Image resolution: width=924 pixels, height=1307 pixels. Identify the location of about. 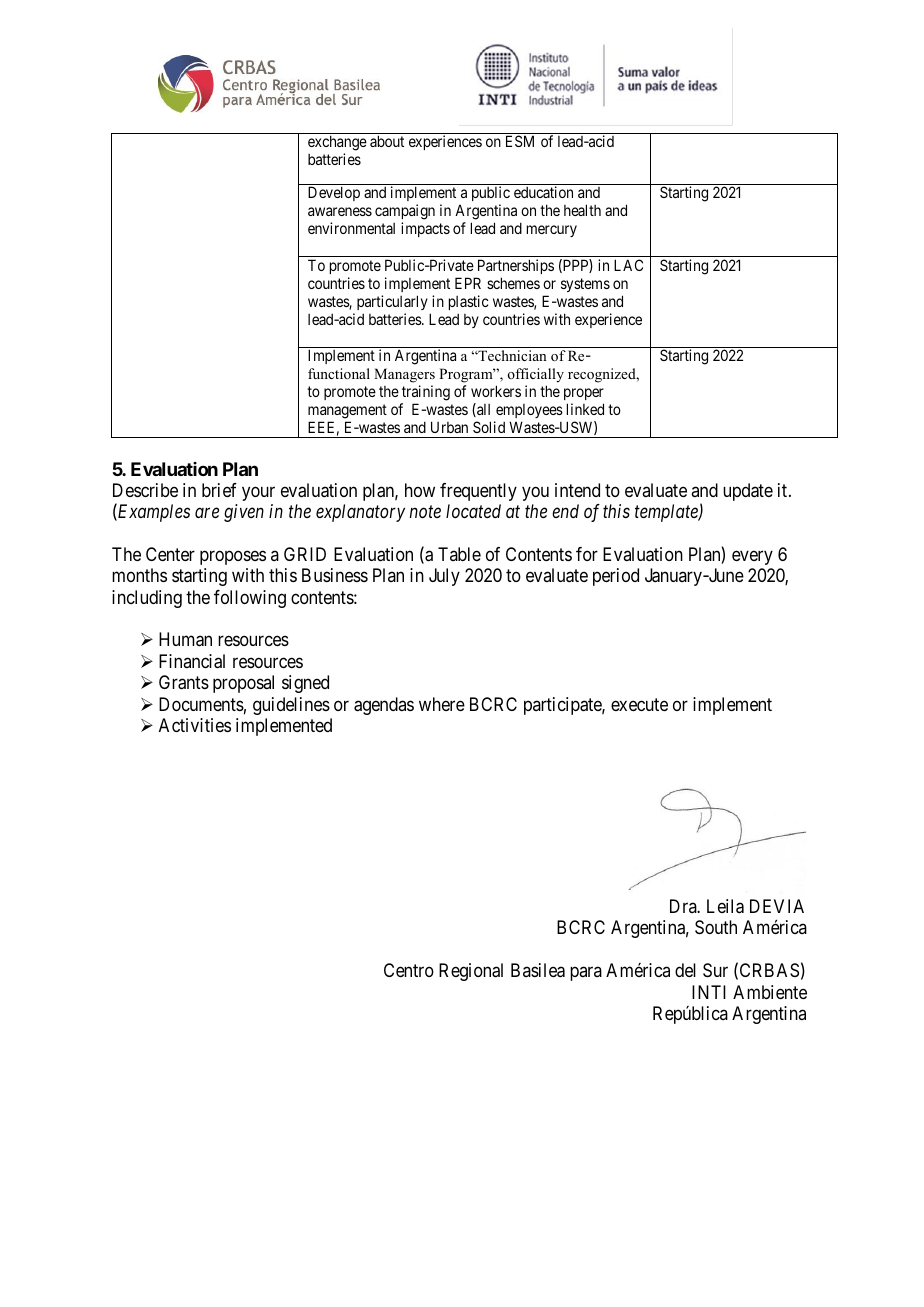
(387, 141).
